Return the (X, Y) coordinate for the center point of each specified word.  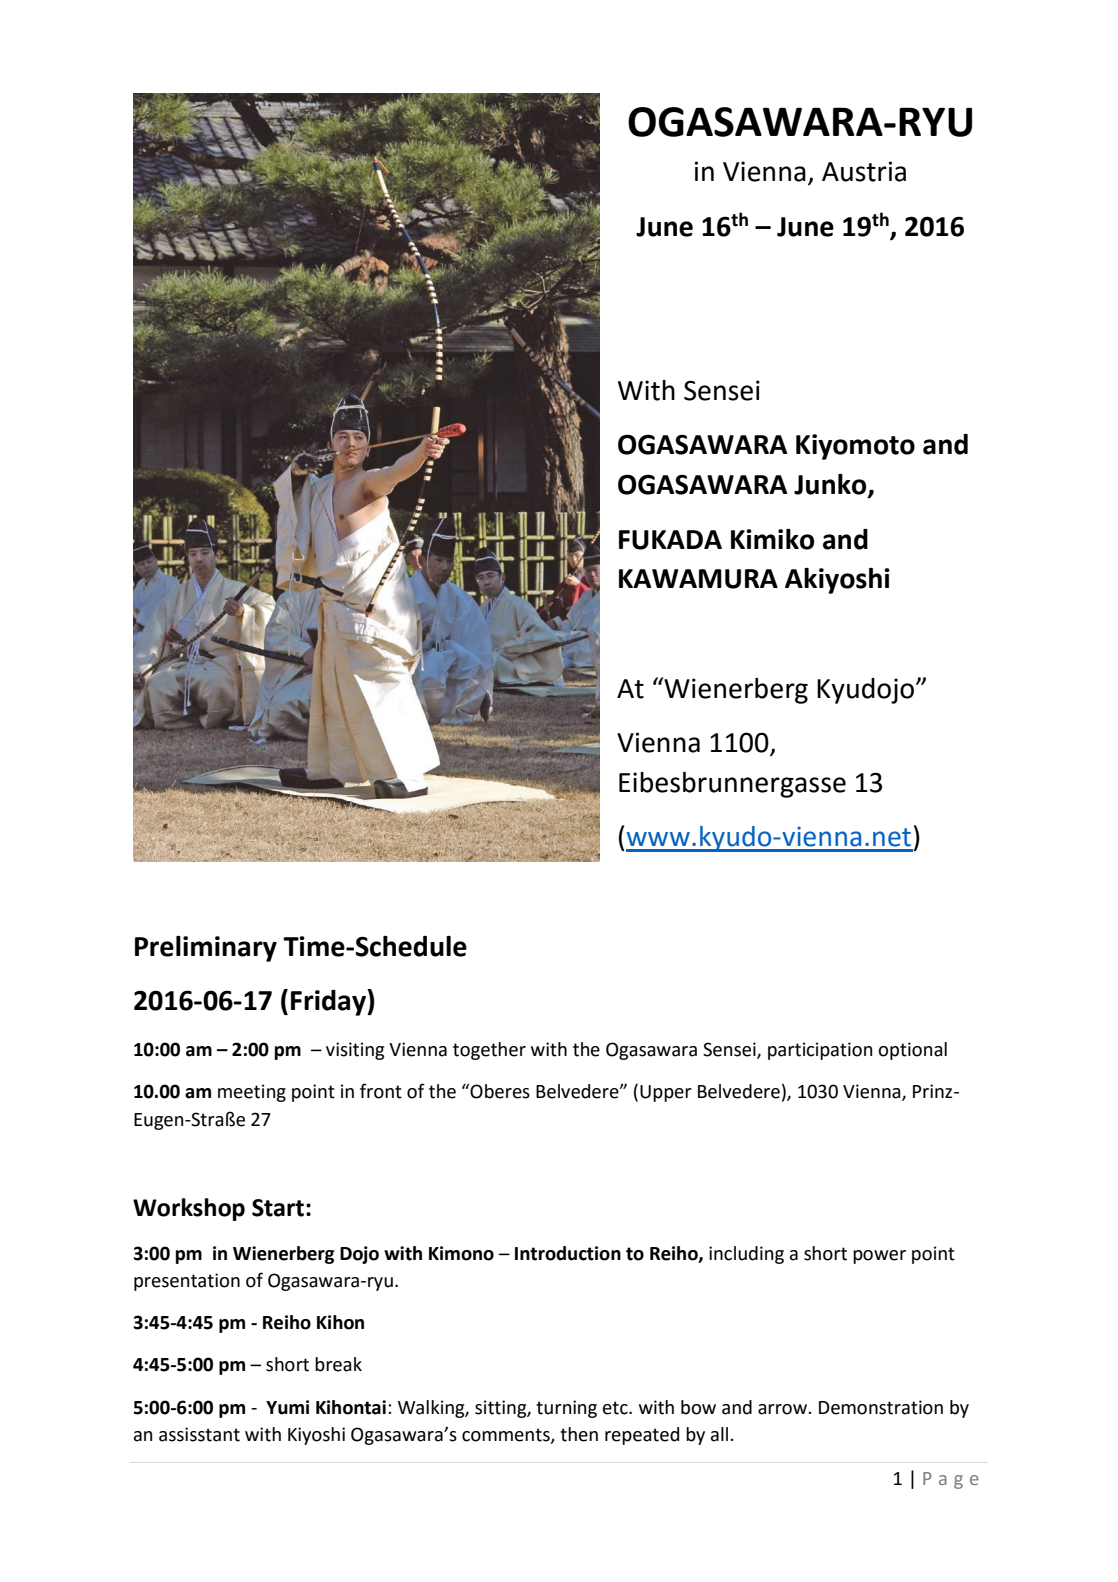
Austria (864, 171)
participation (820, 1051)
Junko (831, 485)
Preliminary (206, 949)
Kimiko (772, 539)
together (489, 1051)
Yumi (287, 1407)
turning (566, 1409)
